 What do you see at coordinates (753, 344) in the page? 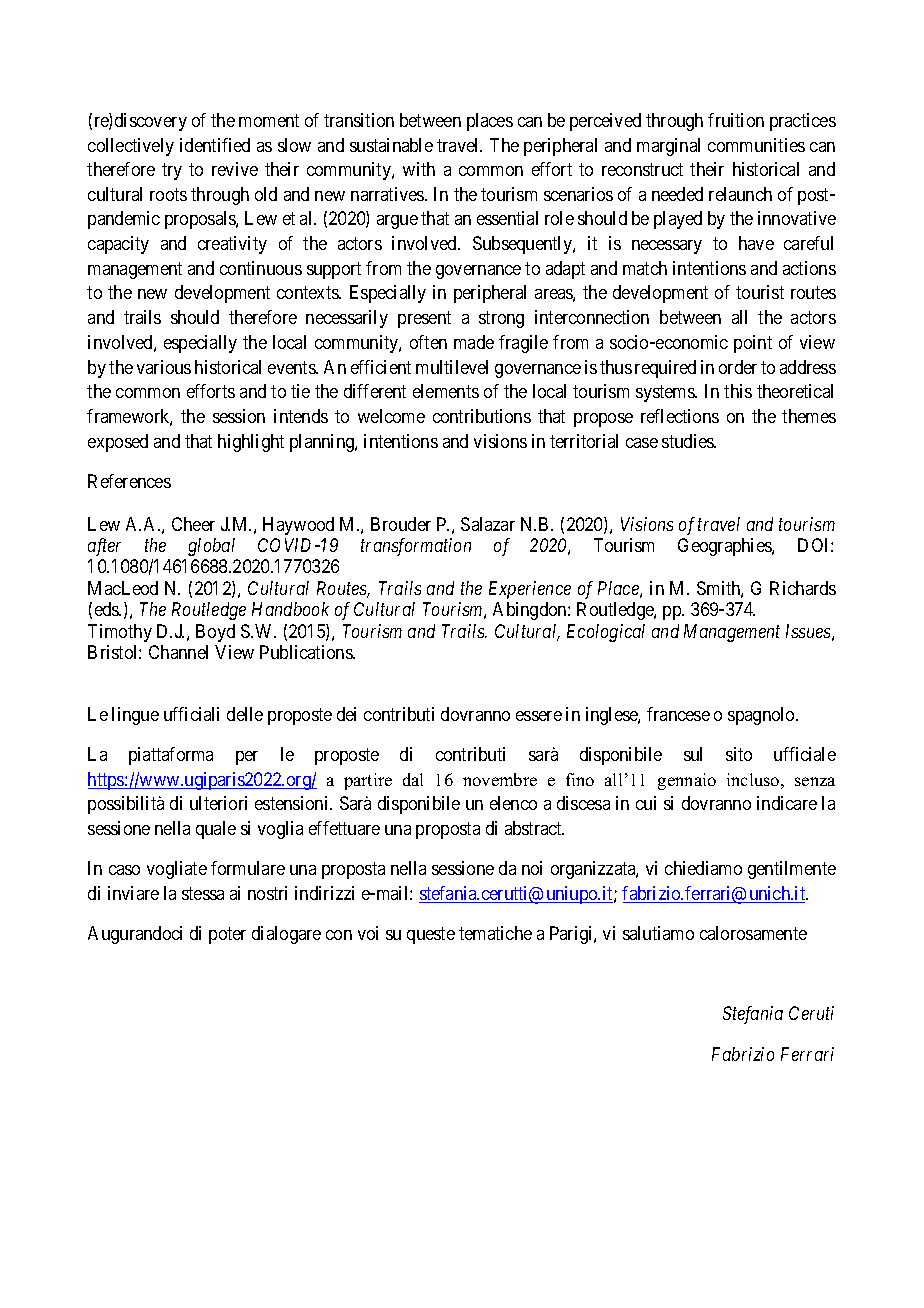
I see `point` at bounding box center [753, 344].
